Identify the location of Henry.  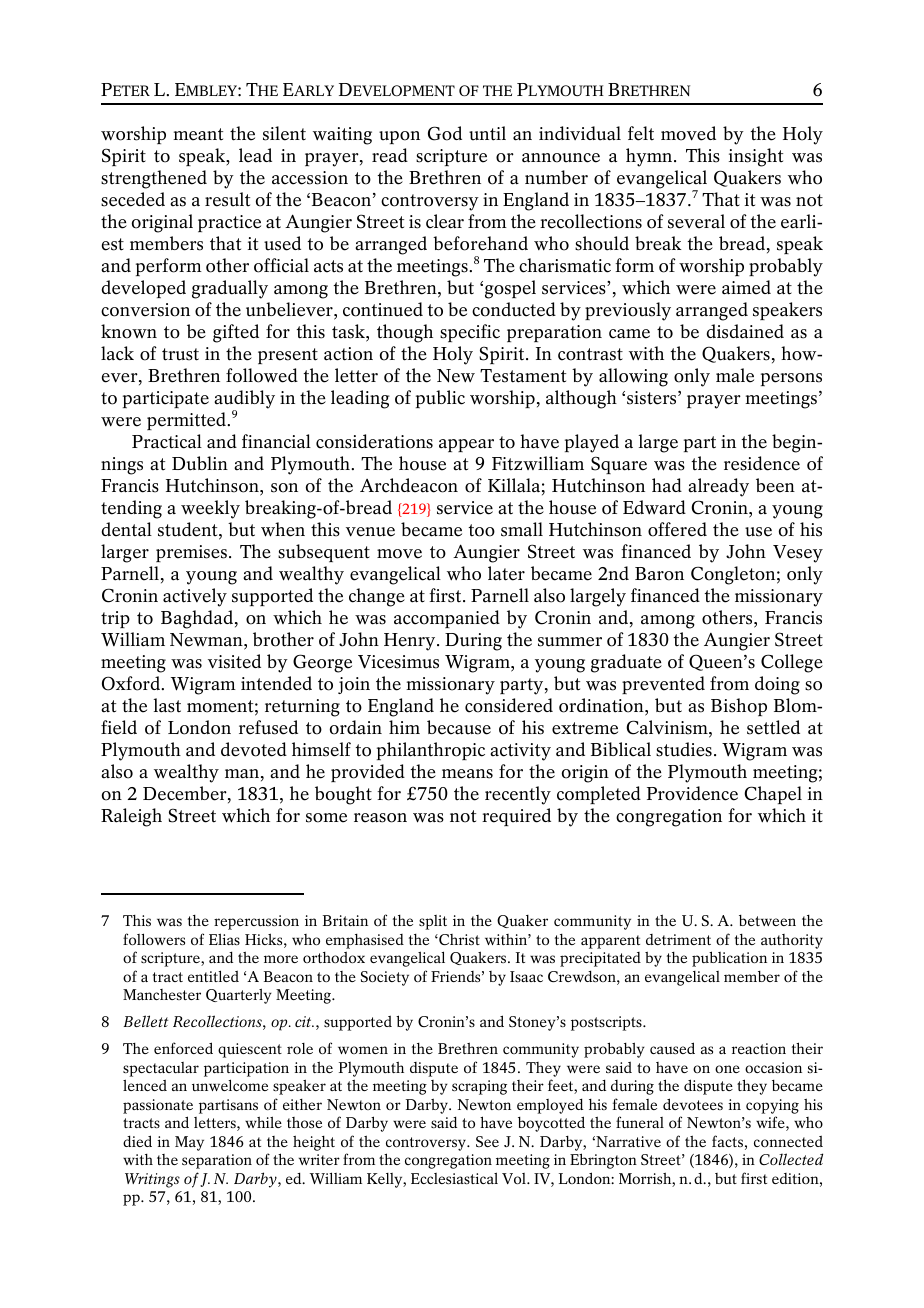
(411, 642).
